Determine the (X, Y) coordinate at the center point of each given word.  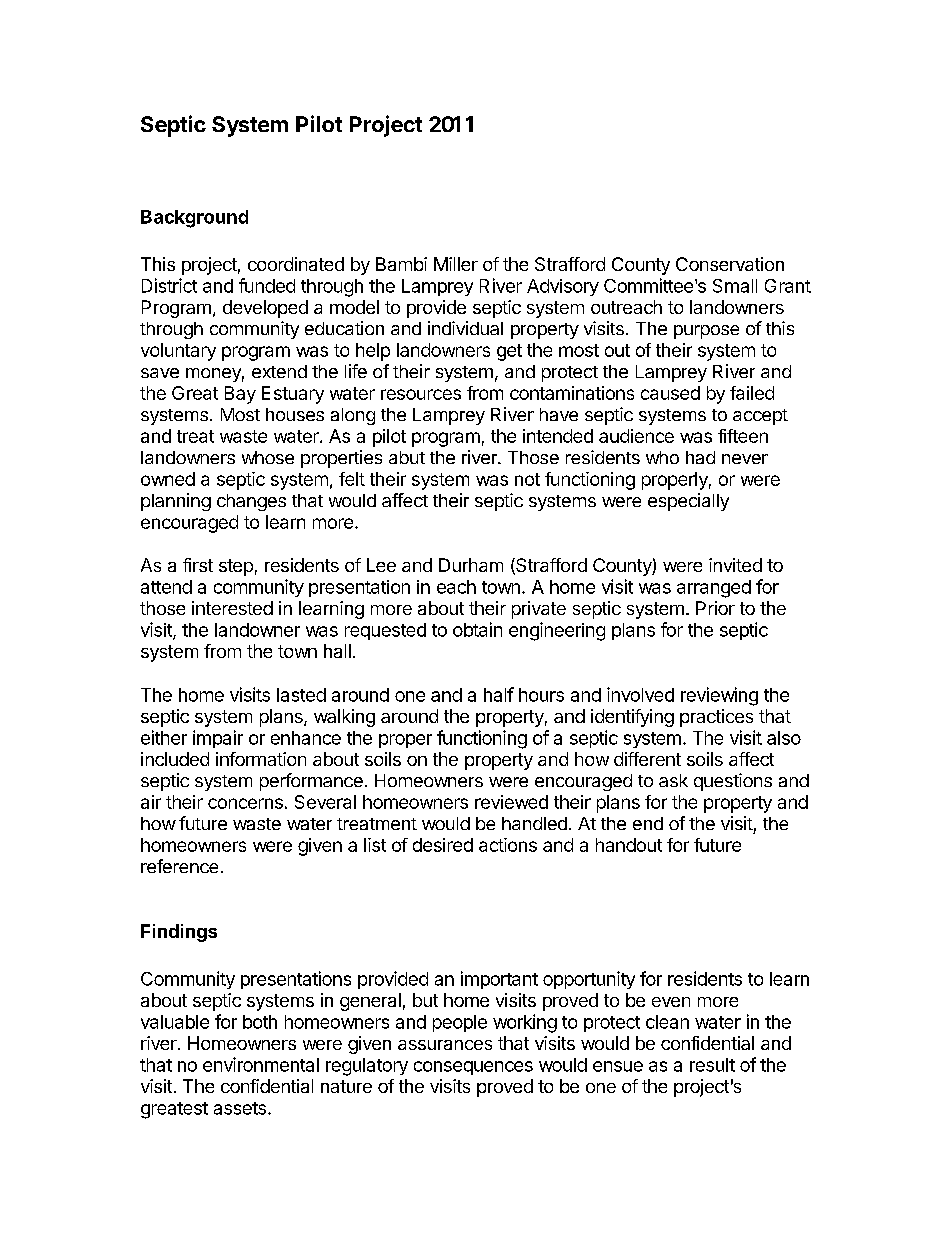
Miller (456, 264)
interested (232, 608)
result (712, 1065)
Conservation (730, 264)
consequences (473, 1068)
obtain (477, 629)
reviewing (719, 696)
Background (194, 219)
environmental (261, 1064)
